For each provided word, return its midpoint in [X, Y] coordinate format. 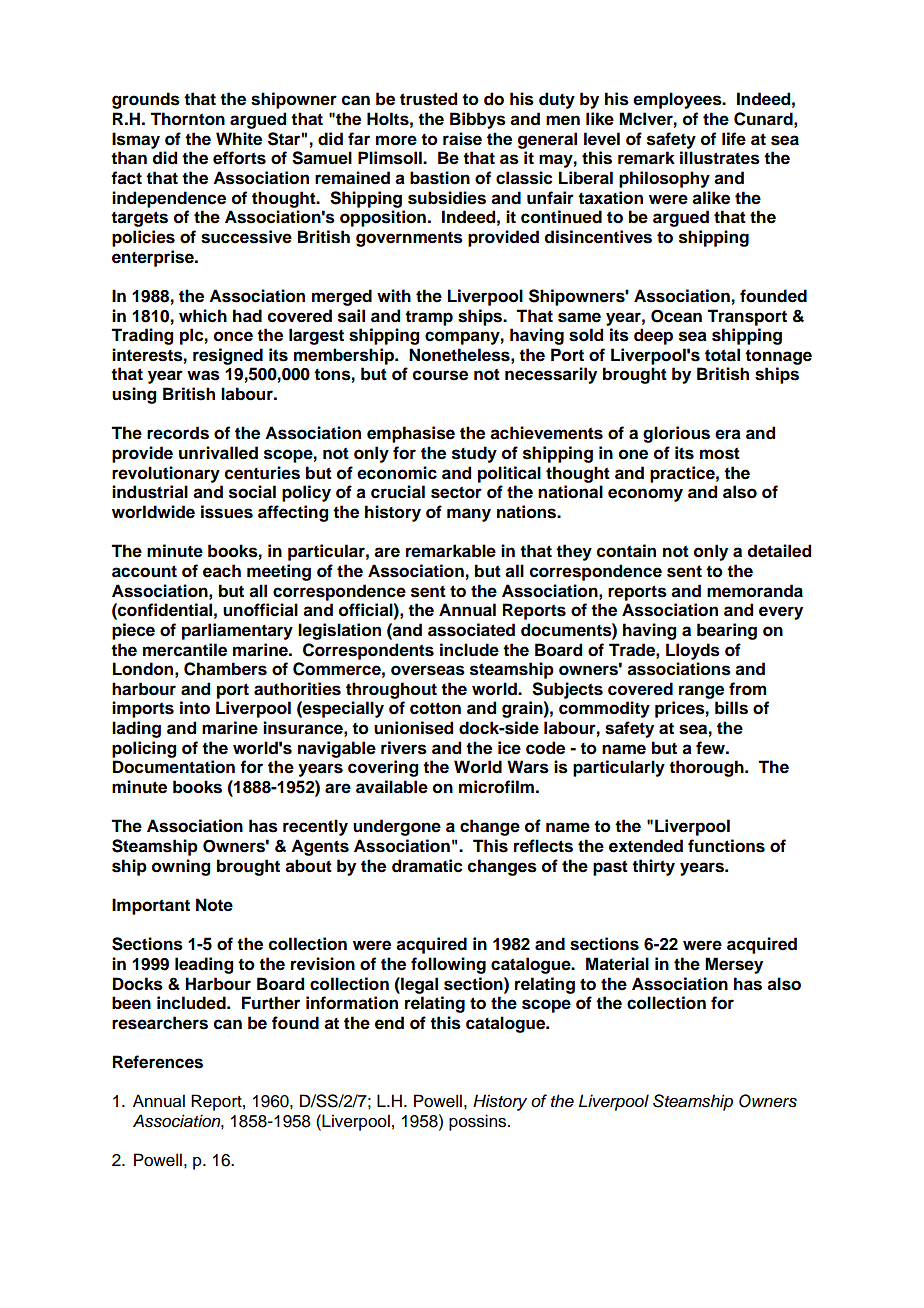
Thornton [187, 119]
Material [617, 964]
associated [471, 630]
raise [462, 139]
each [222, 571]
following [448, 965]
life [734, 139]
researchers [160, 1023]
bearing [727, 631]
